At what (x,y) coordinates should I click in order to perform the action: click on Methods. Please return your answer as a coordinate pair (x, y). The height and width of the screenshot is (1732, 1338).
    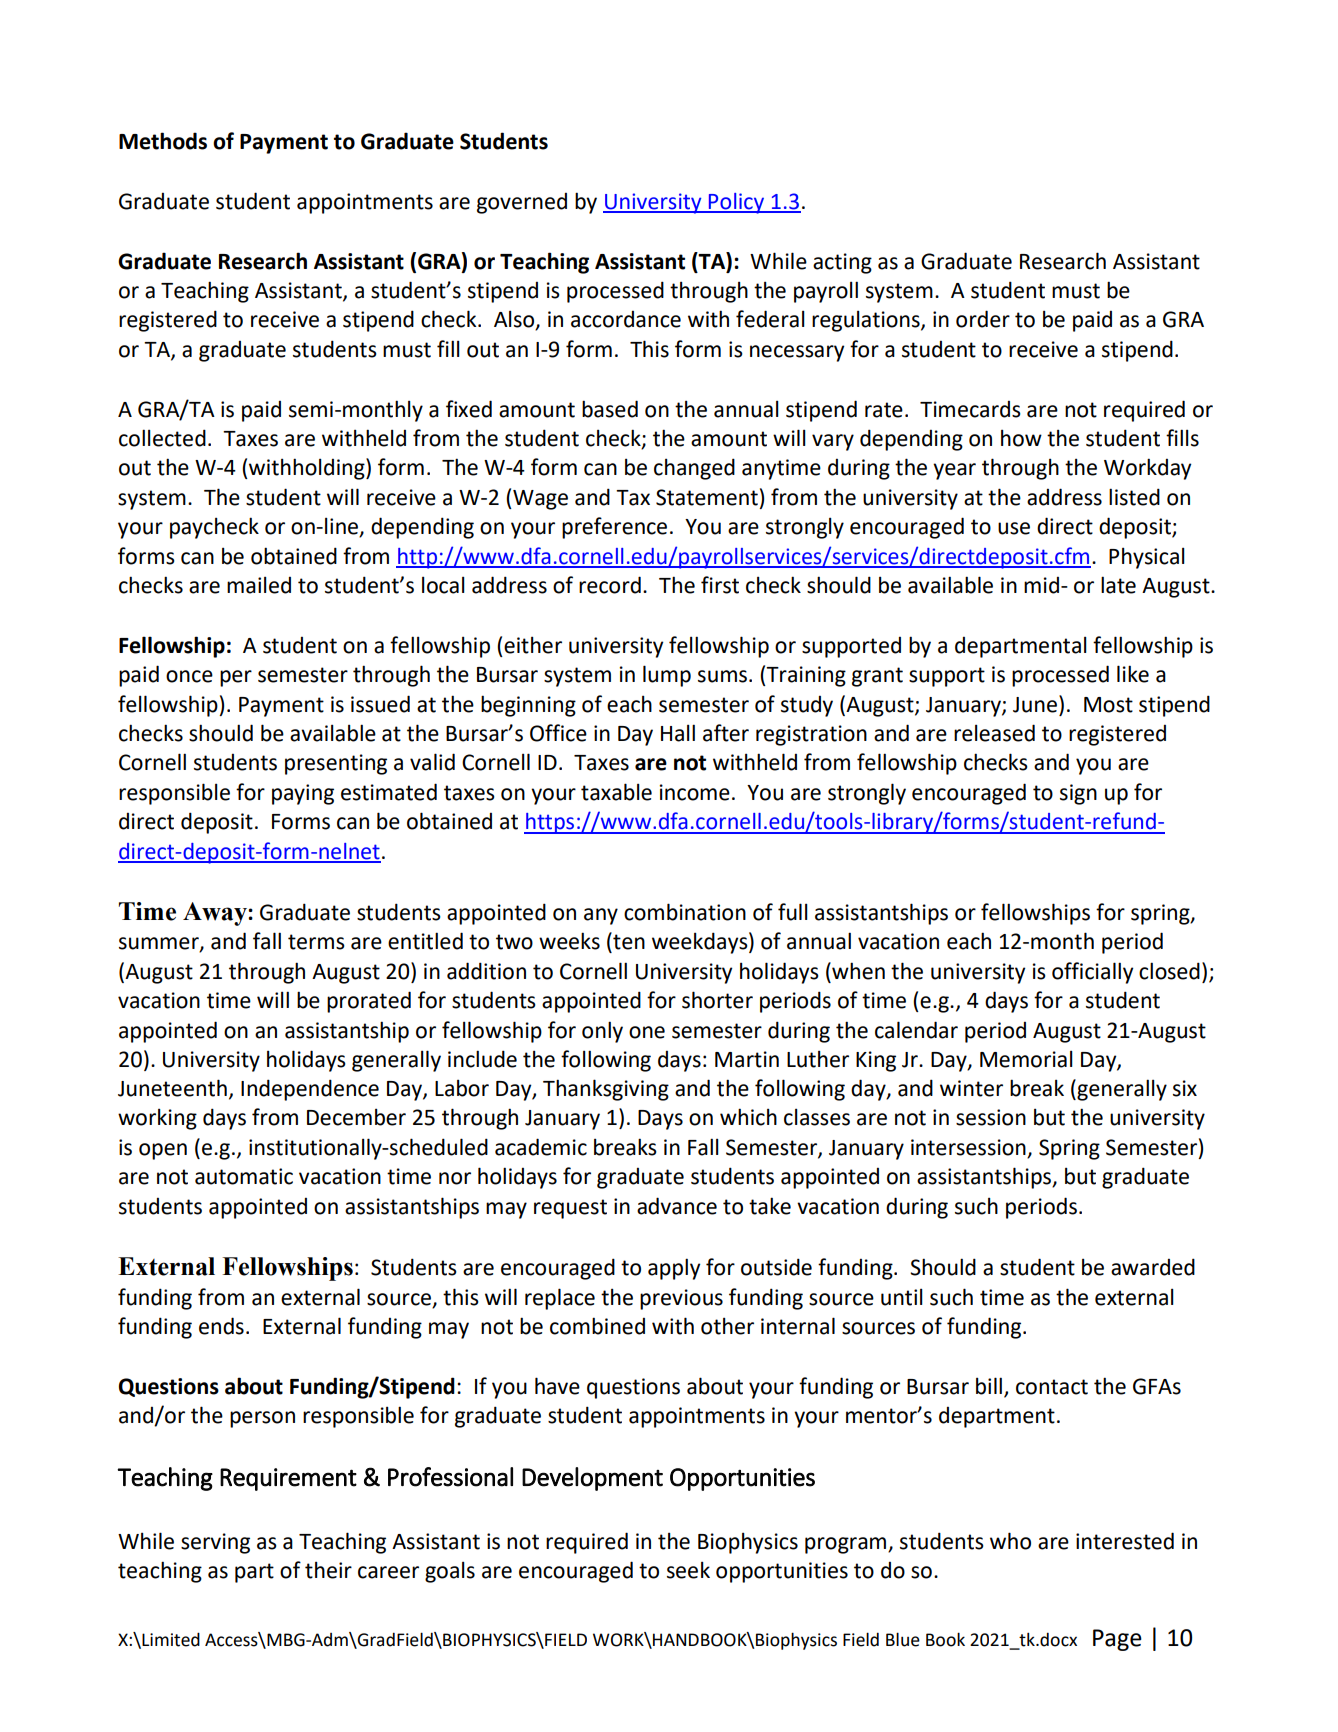
    Looking at the image, I should click on (163, 141).
